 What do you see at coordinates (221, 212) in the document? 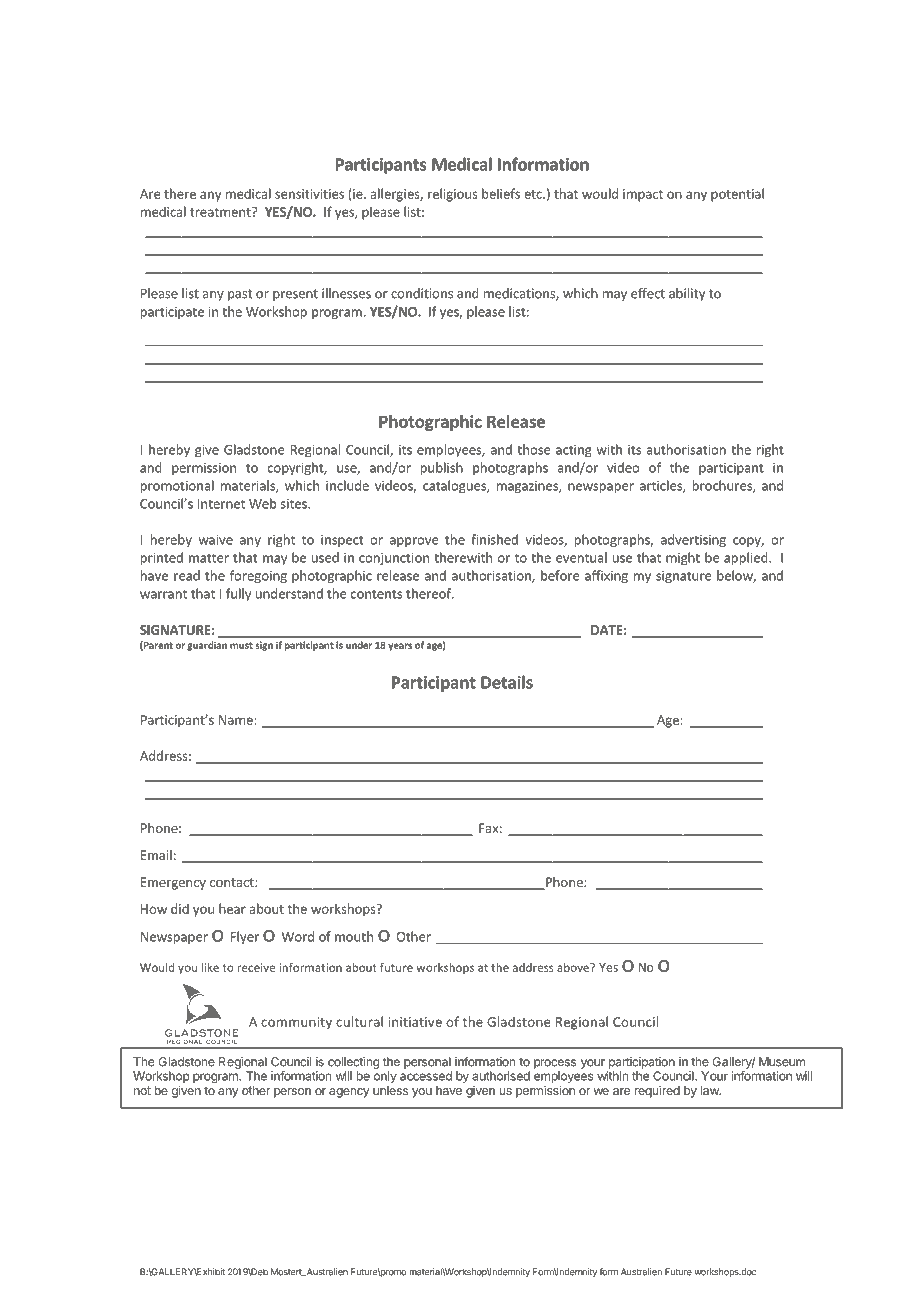
I see `treatment` at bounding box center [221, 212].
